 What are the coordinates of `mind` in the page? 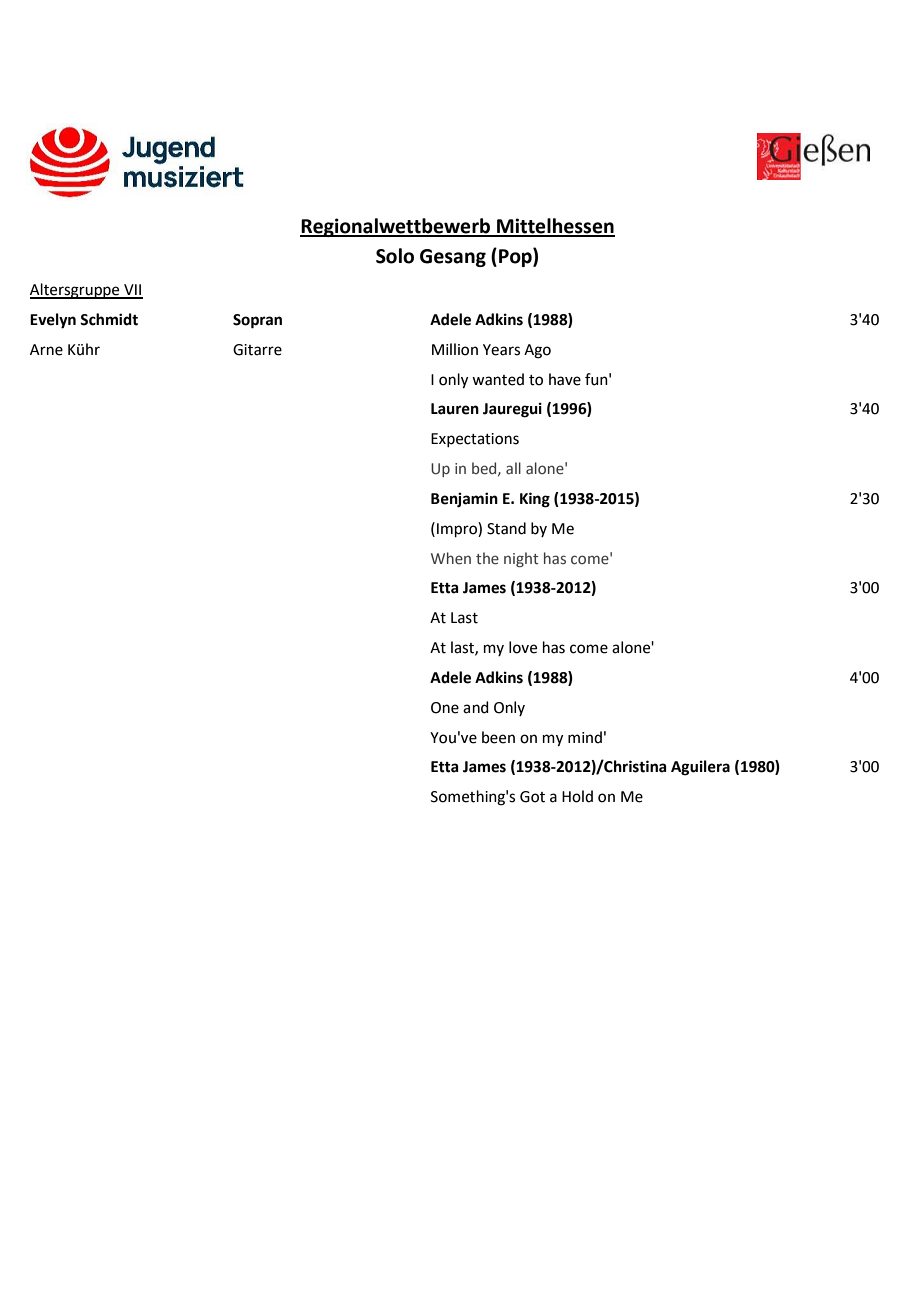 It's located at (585, 737).
